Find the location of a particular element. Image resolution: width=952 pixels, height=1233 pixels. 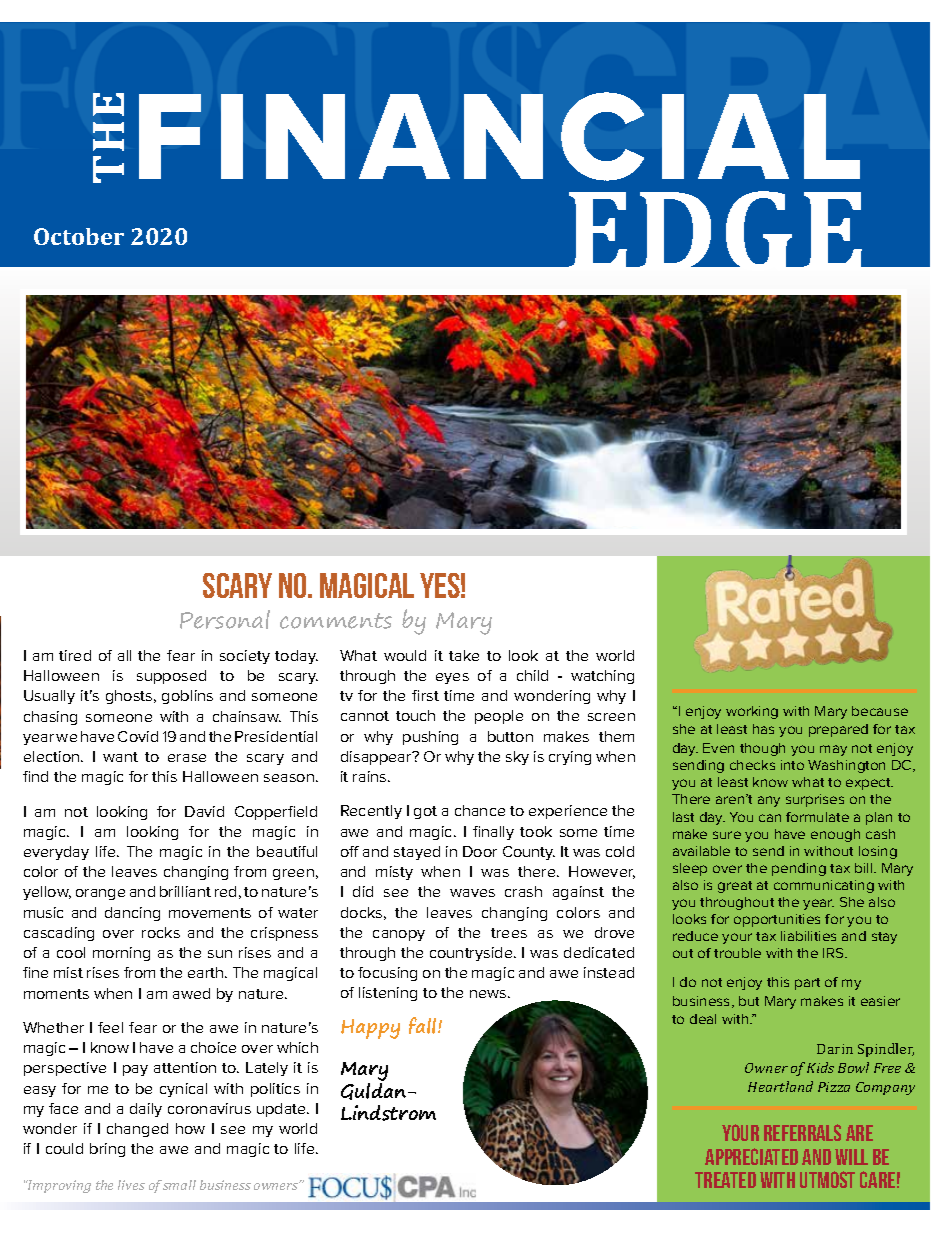

watching is located at coordinates (602, 677).
